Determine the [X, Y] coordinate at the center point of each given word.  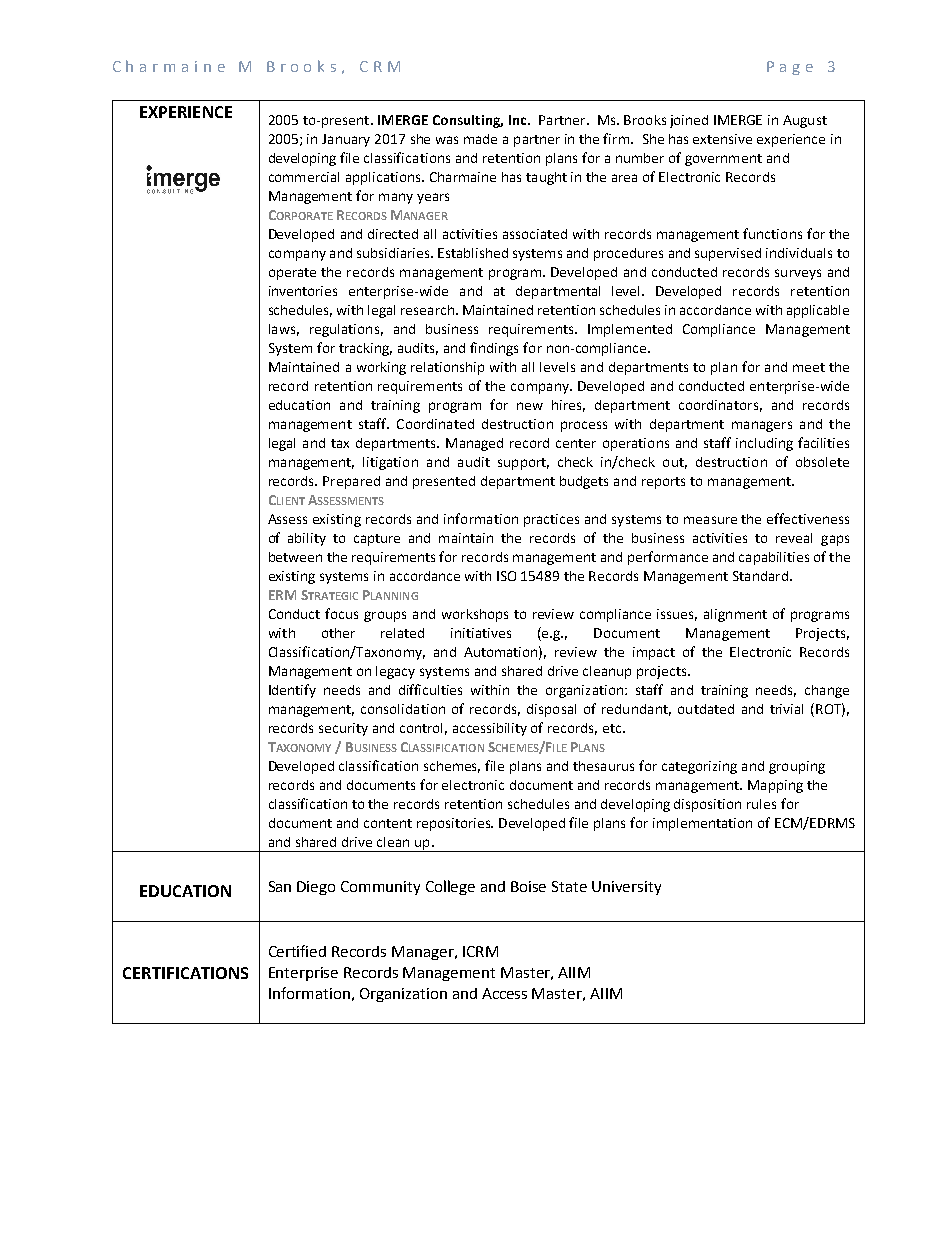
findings [494, 349]
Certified [297, 951]
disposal [551, 710]
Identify [292, 691]
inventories [303, 291]
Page [790, 68]
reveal [794, 538]
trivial [786, 709]
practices [551, 520]
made [480, 139]
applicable [818, 311]
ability [307, 539]
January [346, 140]
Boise [528, 886]
